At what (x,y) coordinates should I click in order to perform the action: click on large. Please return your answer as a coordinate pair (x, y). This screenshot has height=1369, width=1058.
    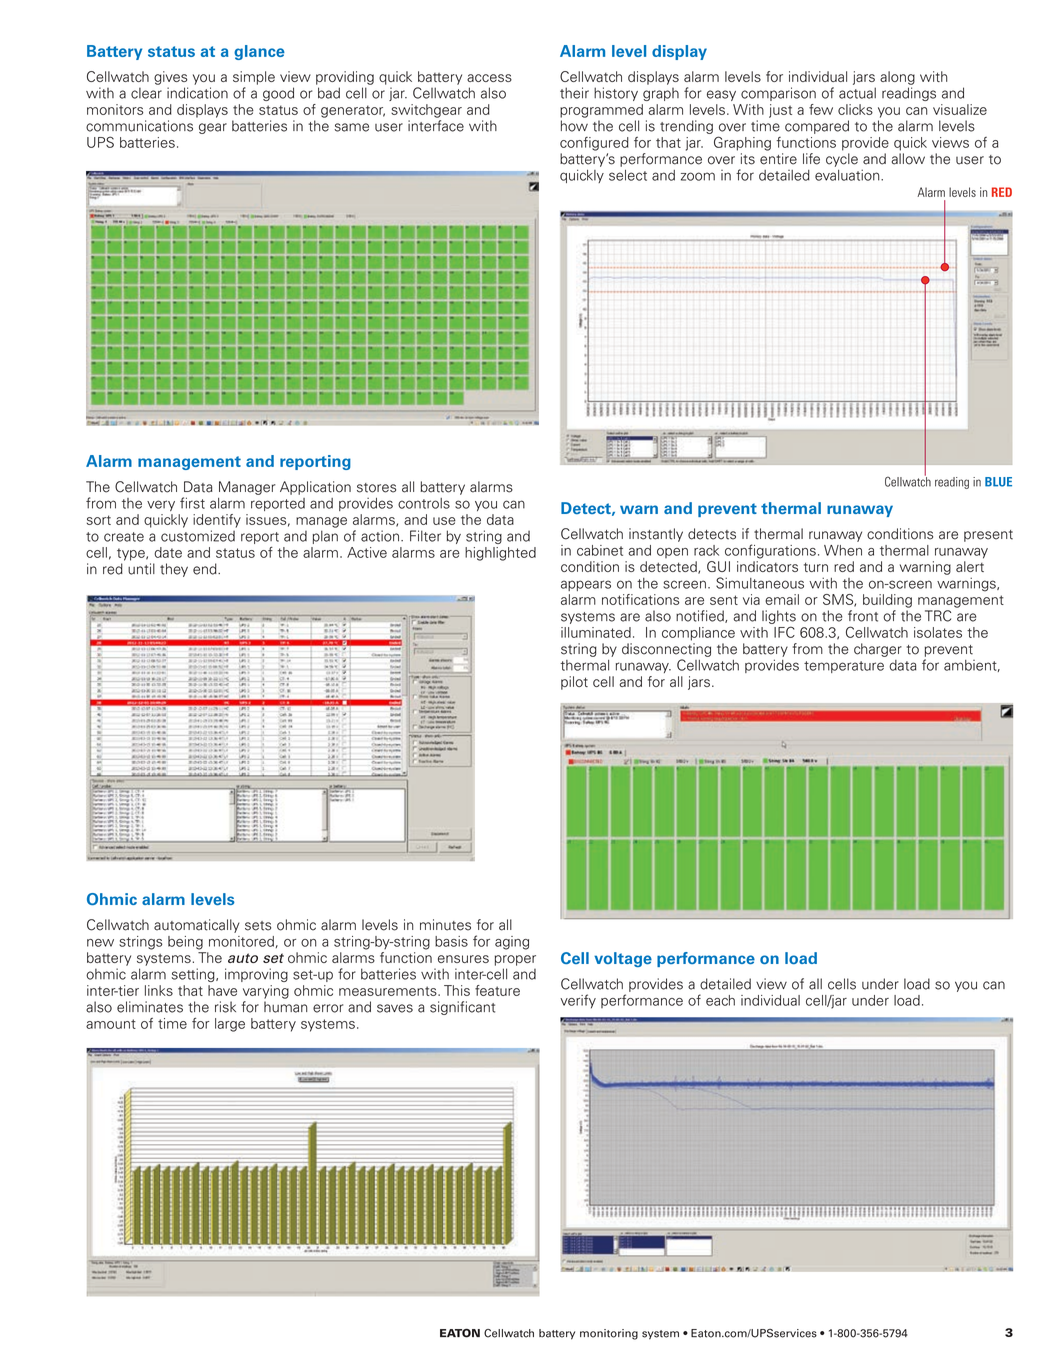
    Looking at the image, I should click on (230, 1025).
